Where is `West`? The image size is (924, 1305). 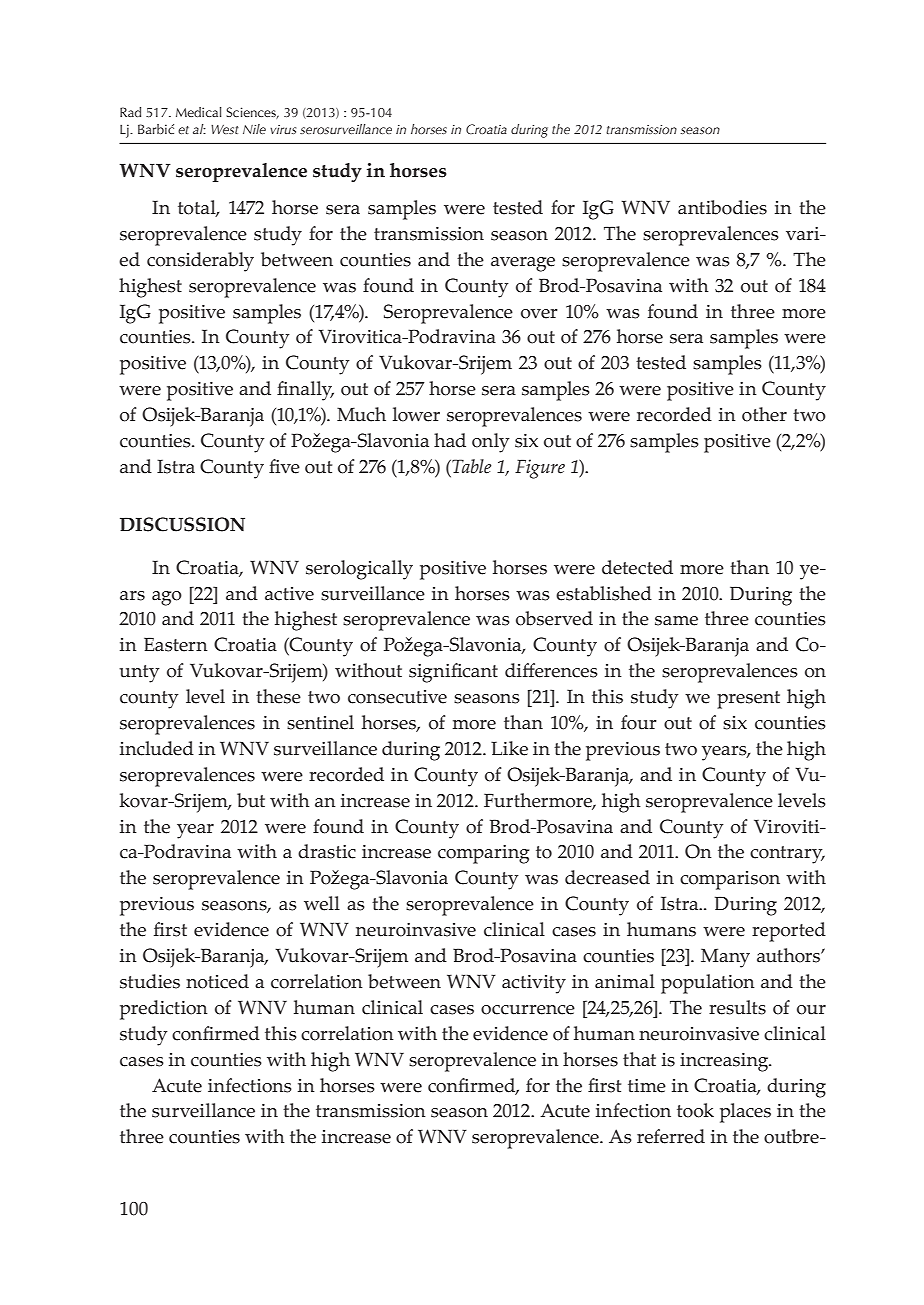 West is located at coordinates (225, 129).
